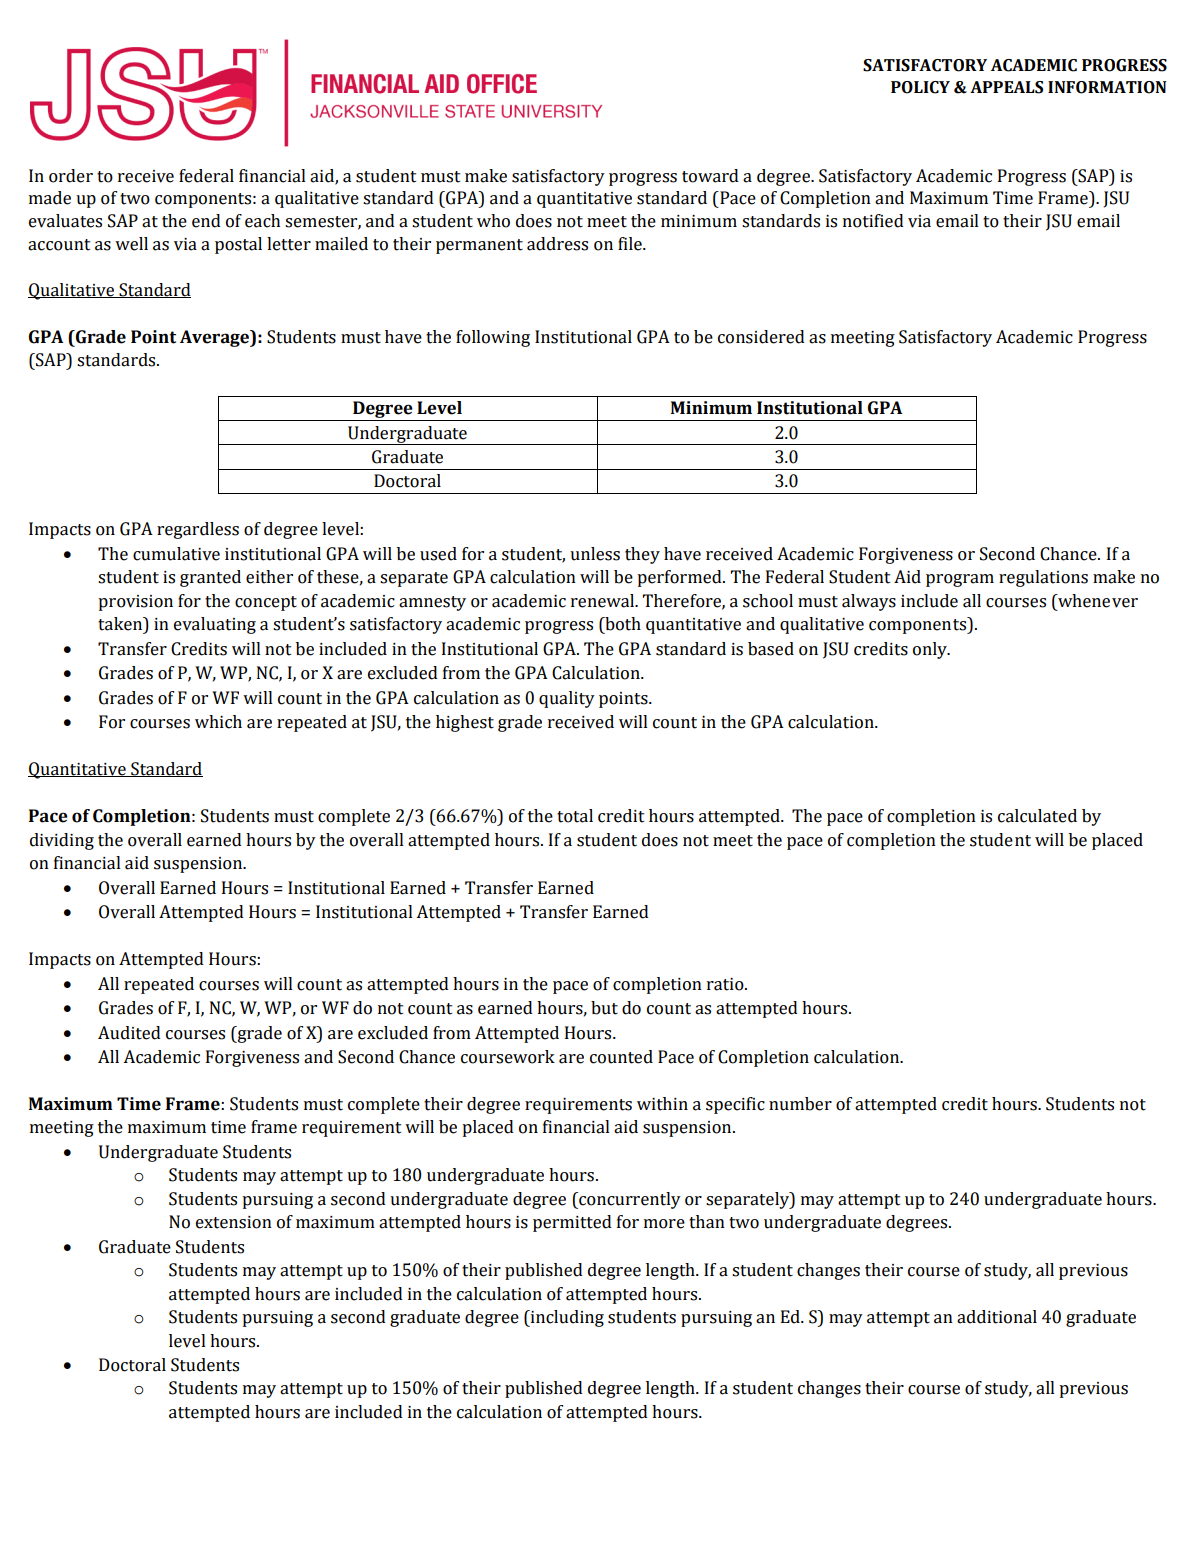  Describe the element at coordinates (710, 176) in the screenshot. I see `toward` at that location.
